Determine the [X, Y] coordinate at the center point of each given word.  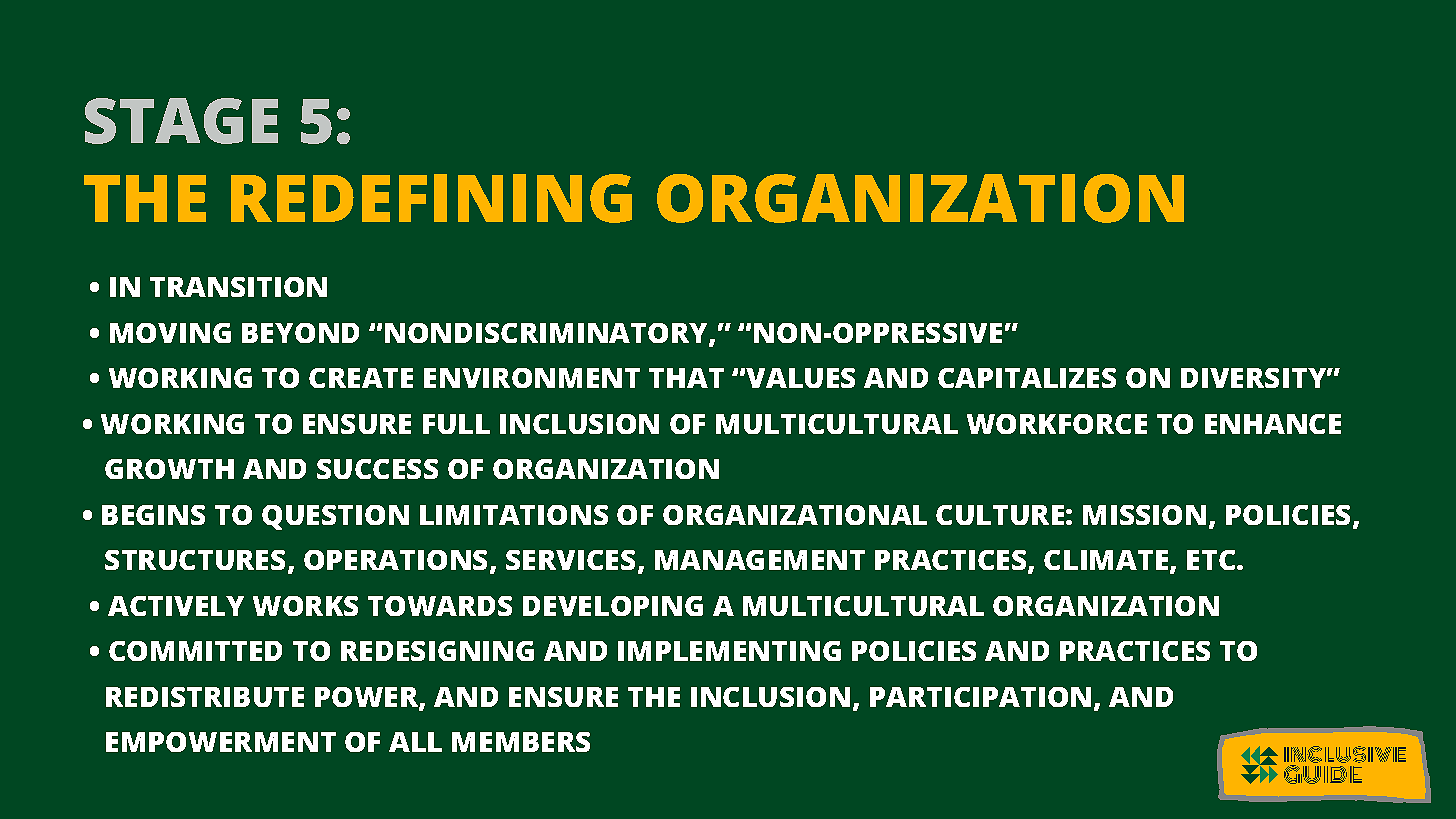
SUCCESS [377, 469]
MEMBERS [521, 742]
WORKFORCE [1057, 424]
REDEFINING [431, 198]
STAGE [181, 121]
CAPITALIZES [1027, 378]
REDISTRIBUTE [205, 697]
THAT [686, 378]
